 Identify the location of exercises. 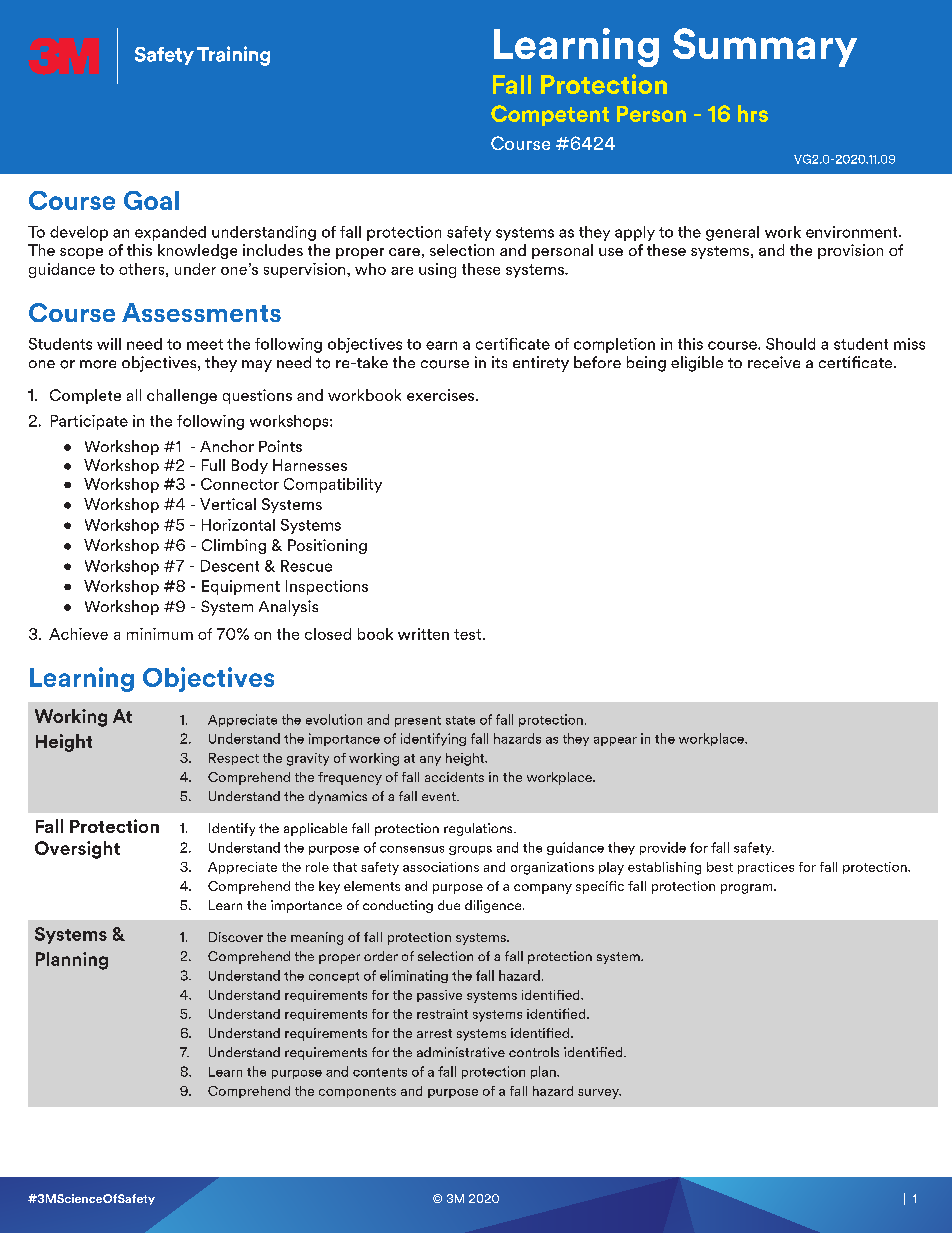
(442, 395).
